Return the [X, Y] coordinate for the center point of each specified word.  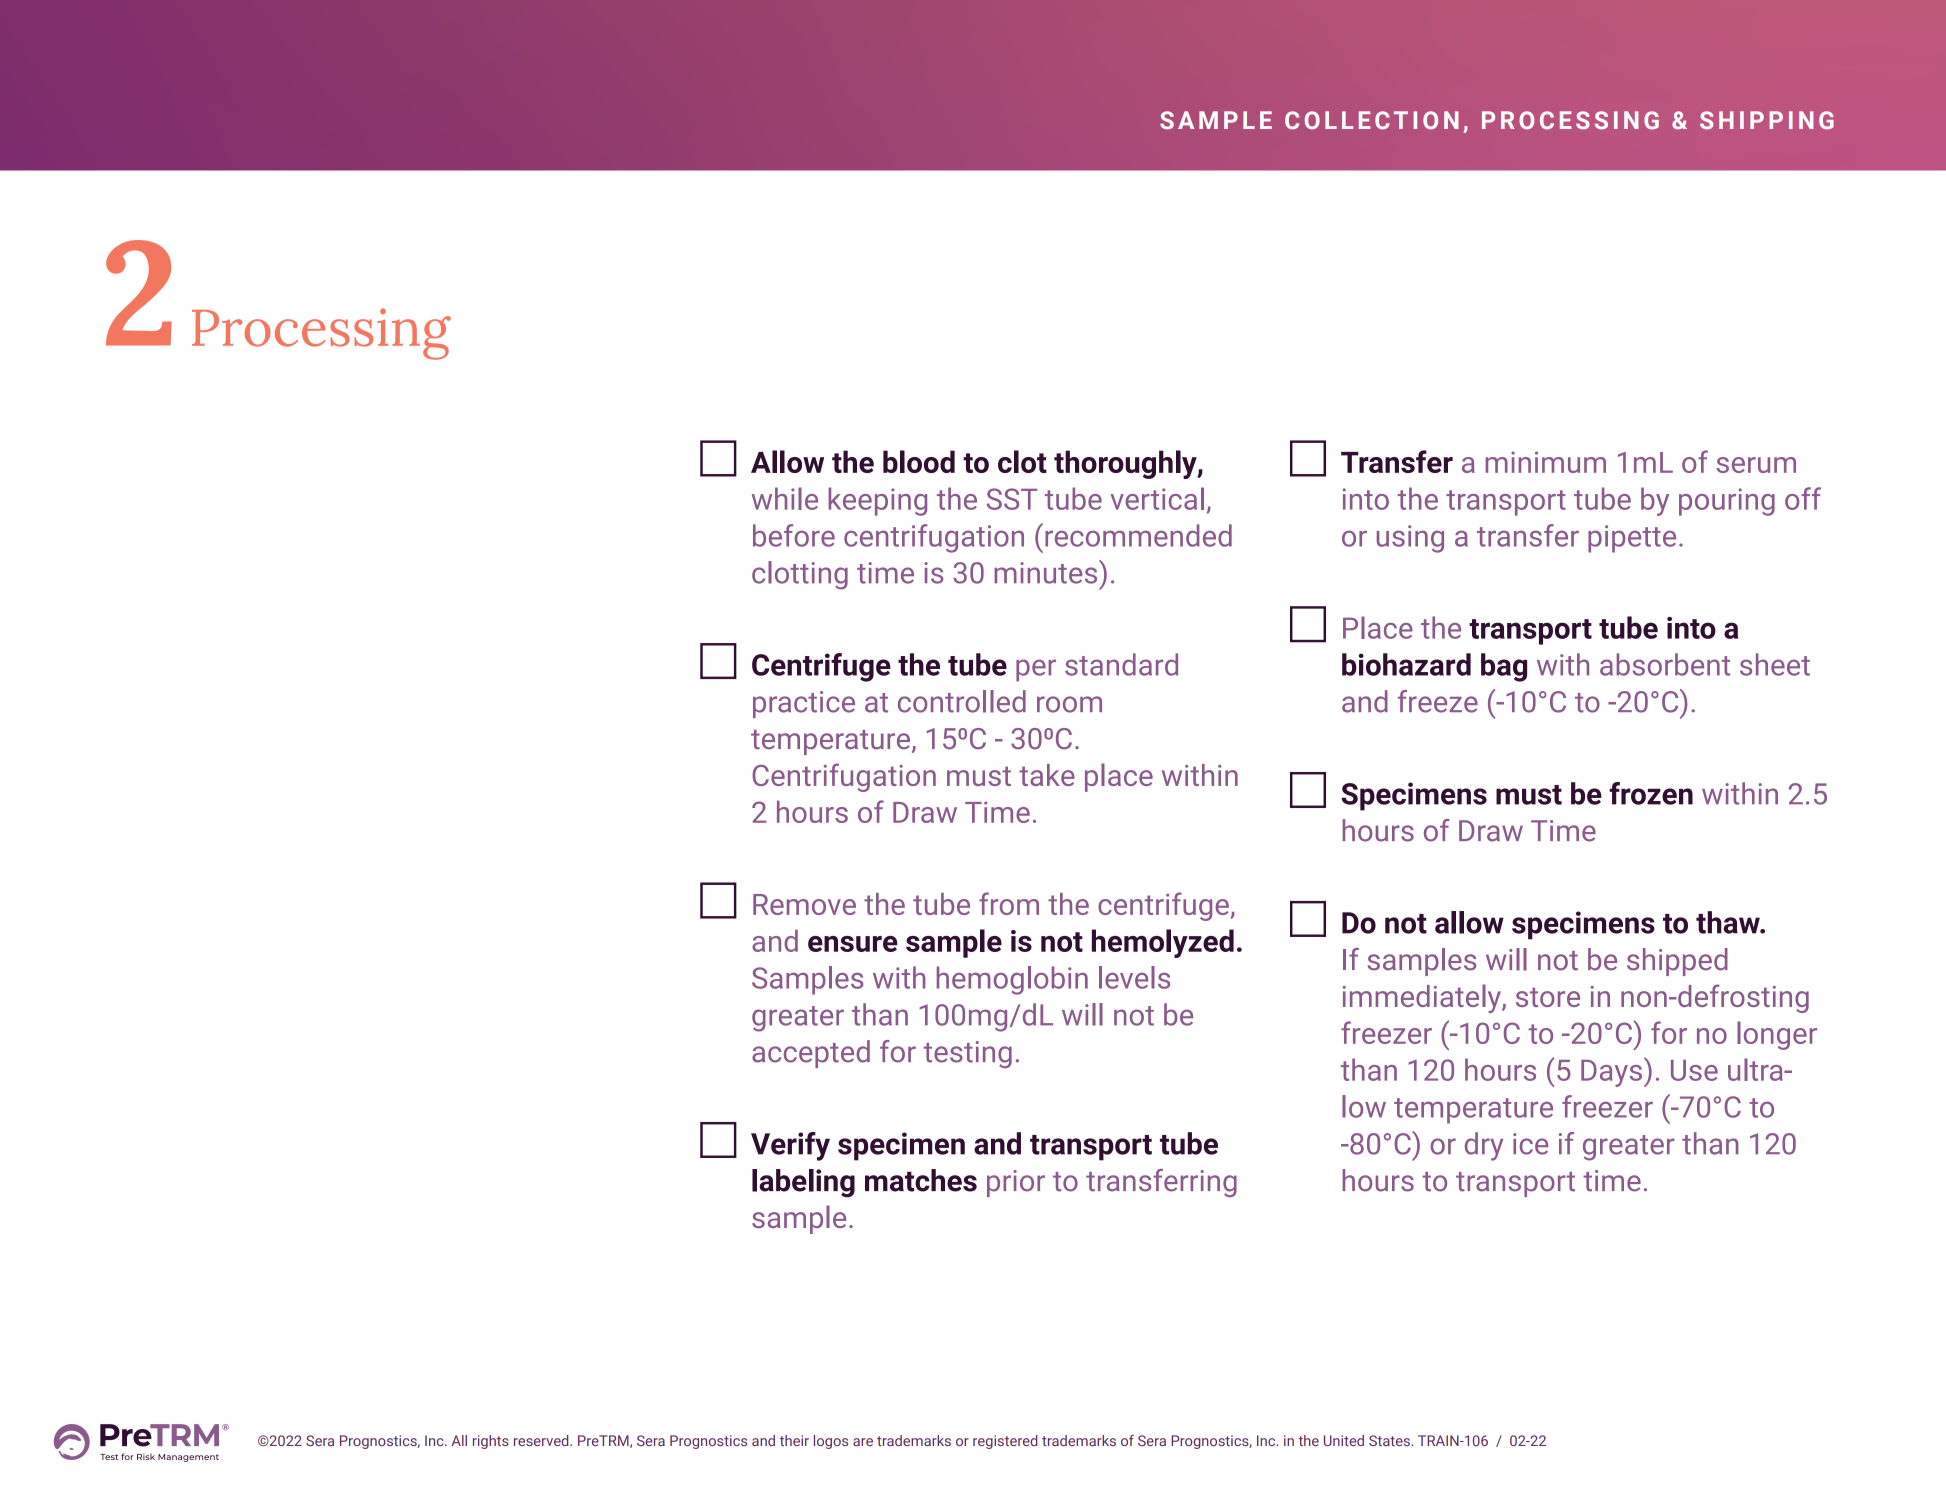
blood [919, 461]
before [794, 535]
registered [1005, 1442]
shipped [1677, 962]
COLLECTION [1372, 120]
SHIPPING [1767, 120]
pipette [1632, 539]
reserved [542, 1440]
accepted [811, 1054]
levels [1134, 977]
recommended [1138, 535]
